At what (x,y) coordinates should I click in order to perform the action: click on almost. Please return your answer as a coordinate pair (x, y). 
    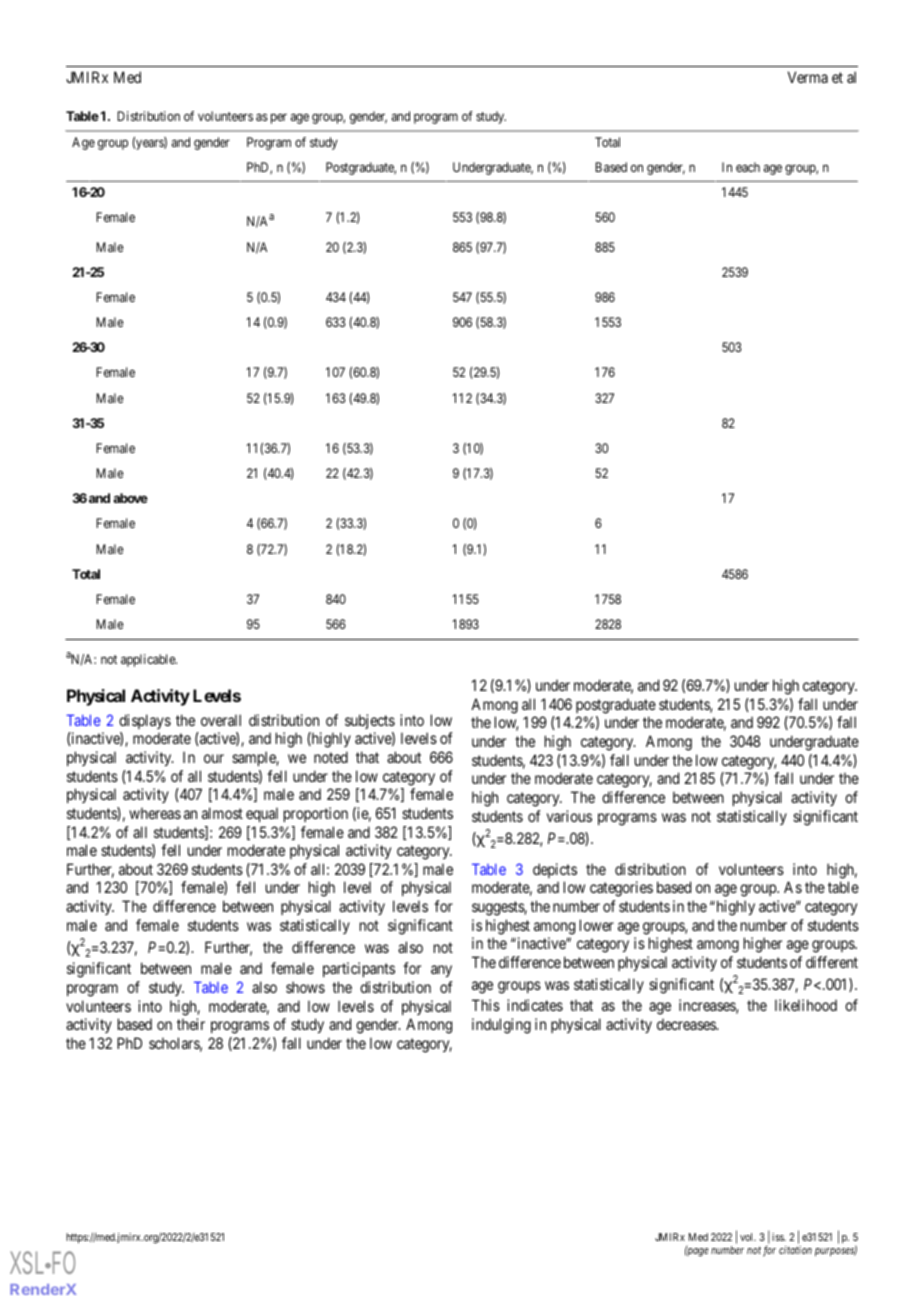
    Looking at the image, I should click on (222, 813).
